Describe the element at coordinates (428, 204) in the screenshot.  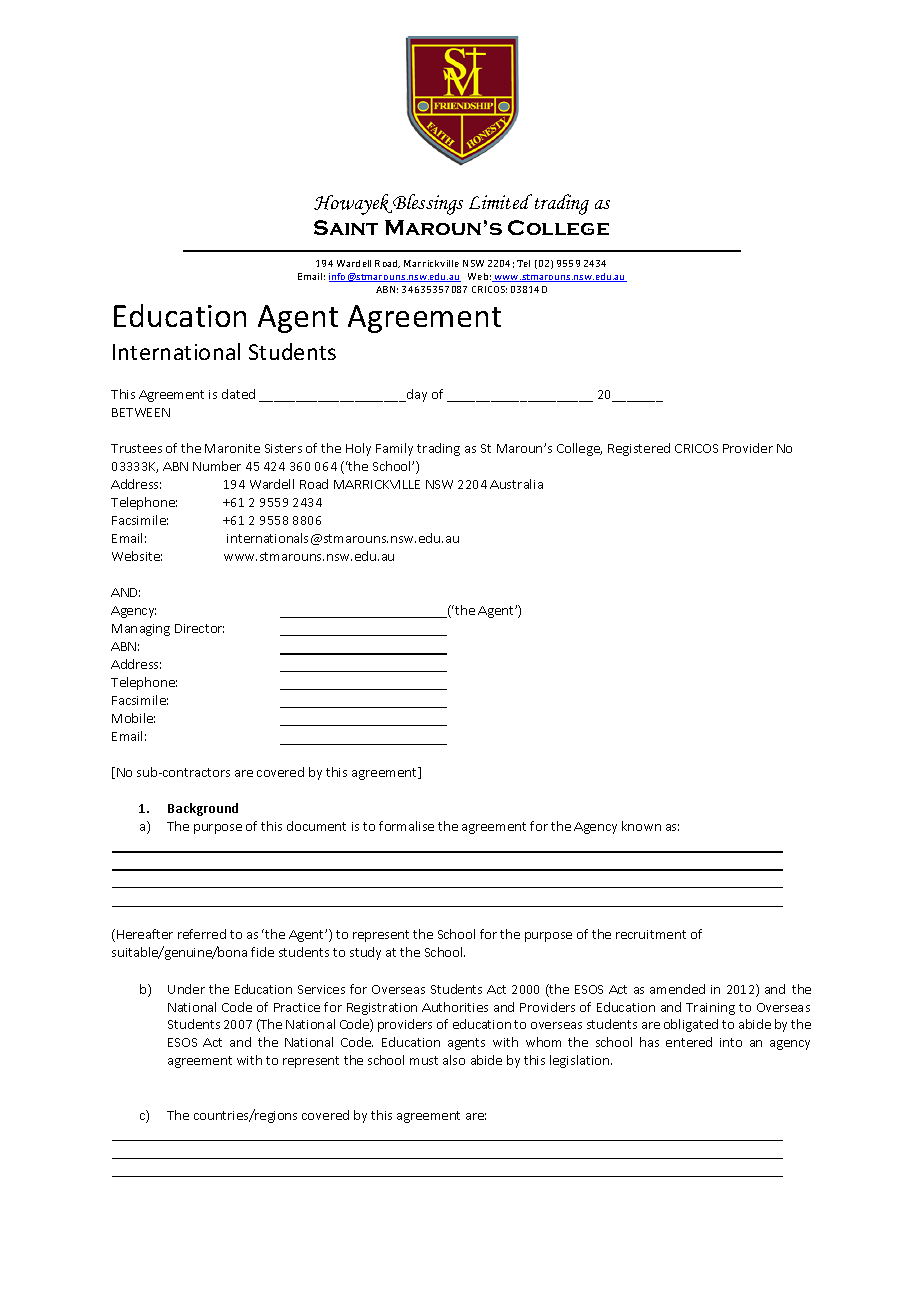
I see `Blessings` at that location.
